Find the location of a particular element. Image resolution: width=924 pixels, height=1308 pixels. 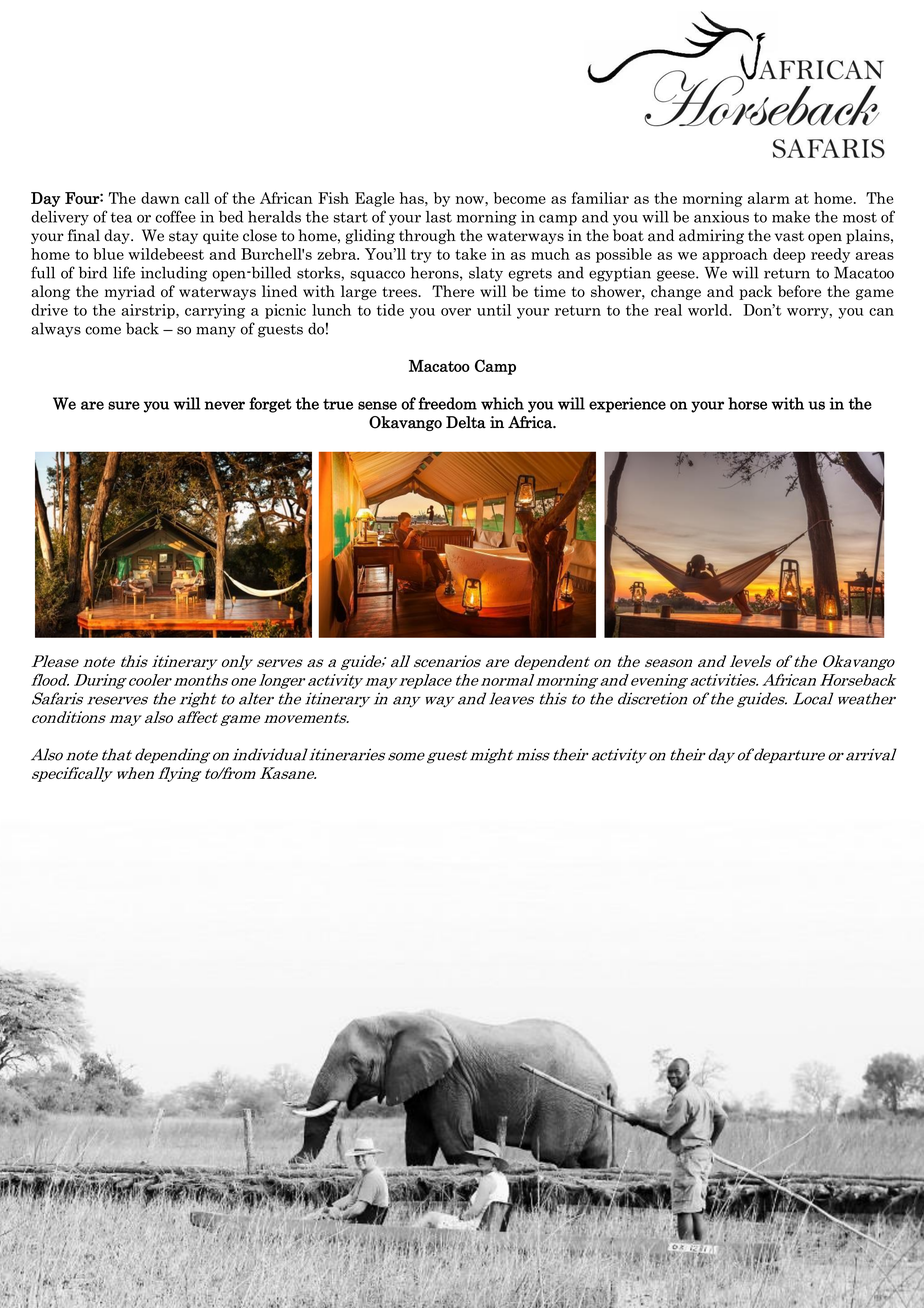

experience is located at coordinates (627, 405).
